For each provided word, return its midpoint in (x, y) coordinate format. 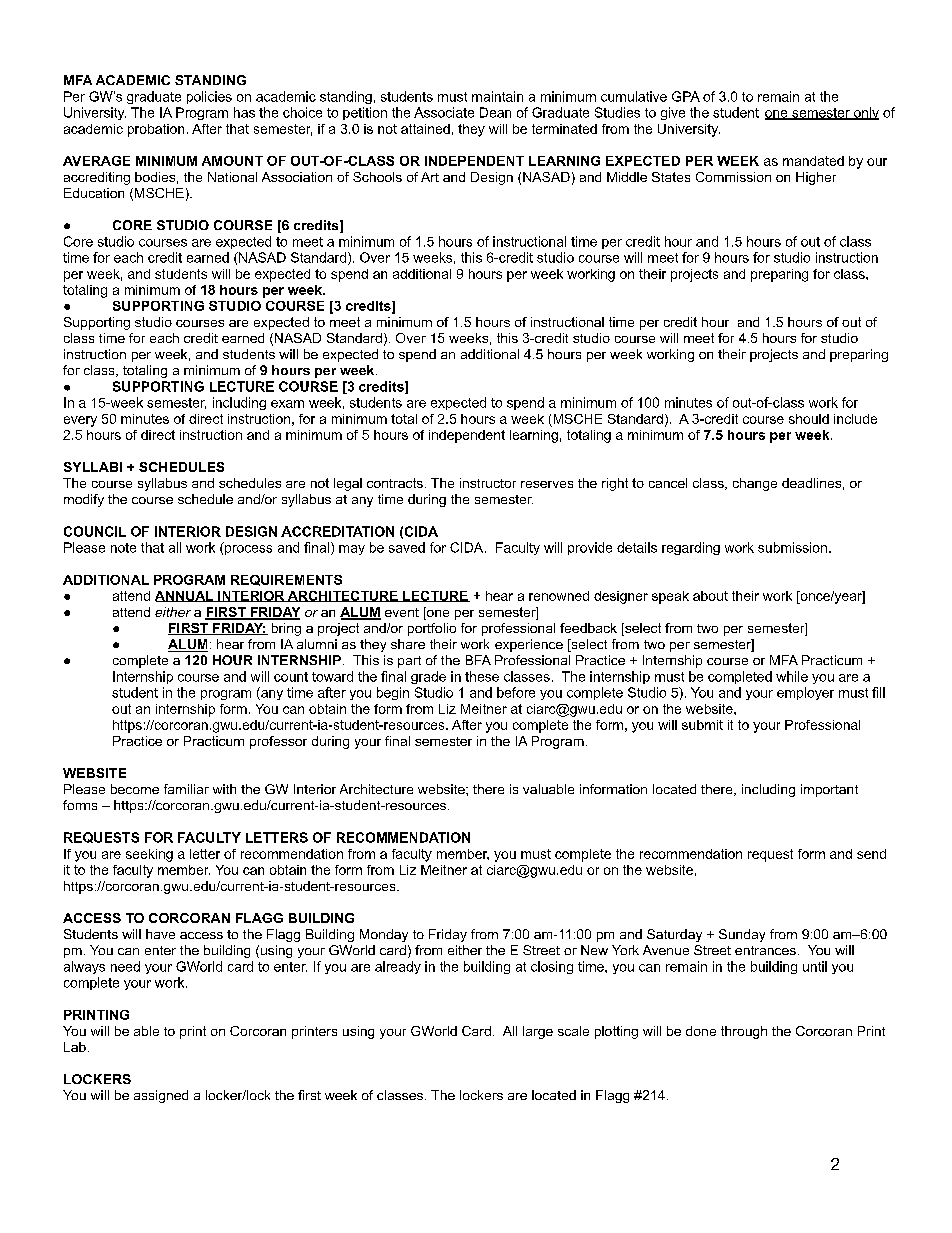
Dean (495, 112)
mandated (813, 161)
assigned (161, 1096)
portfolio (432, 629)
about (710, 596)
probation (156, 130)
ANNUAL (185, 596)
